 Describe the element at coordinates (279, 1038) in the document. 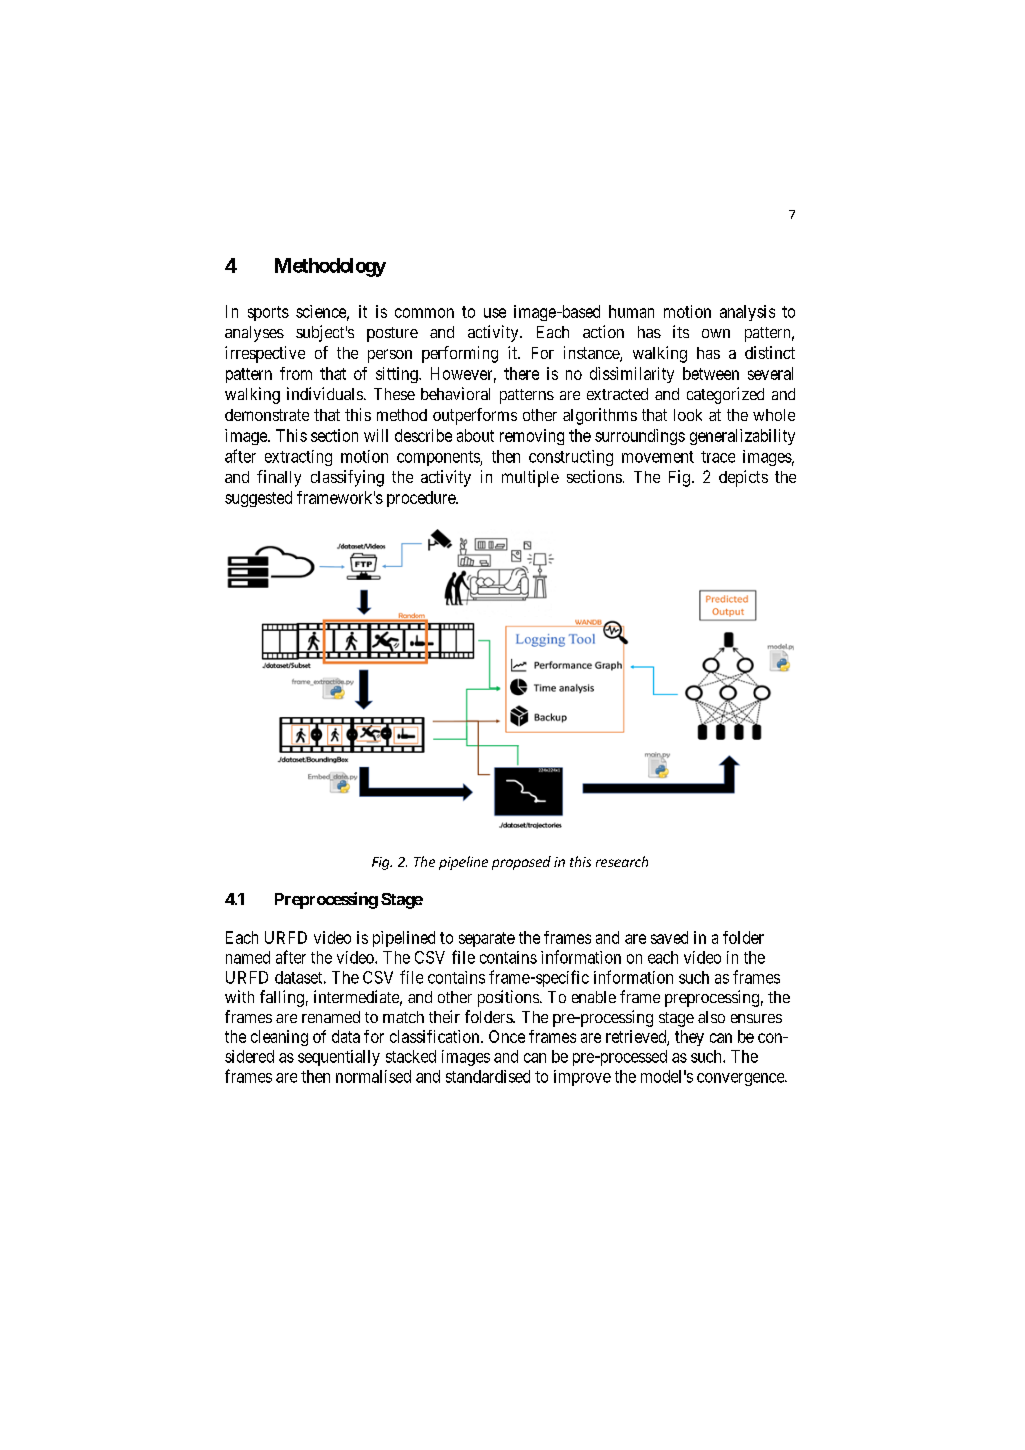

I see `cleaning` at that location.
